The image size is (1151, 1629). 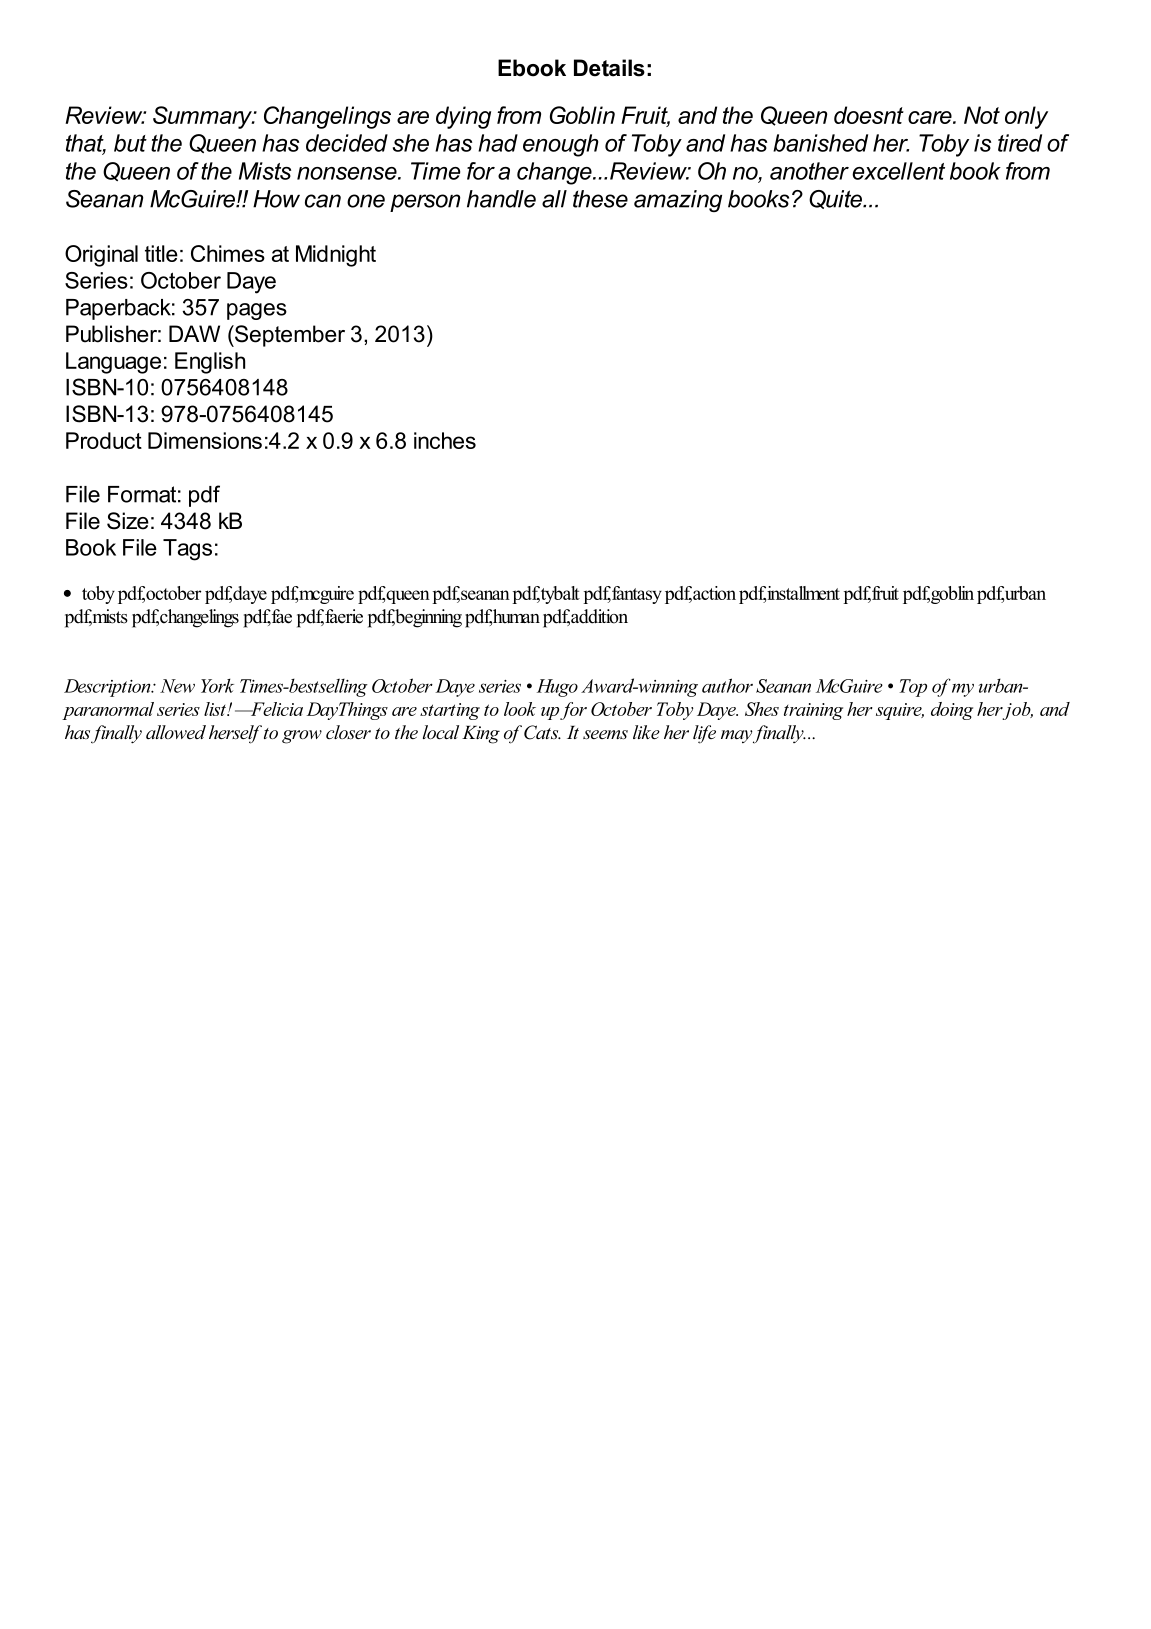 What do you see at coordinates (609, 68) in the document?
I see `Details` at bounding box center [609, 68].
